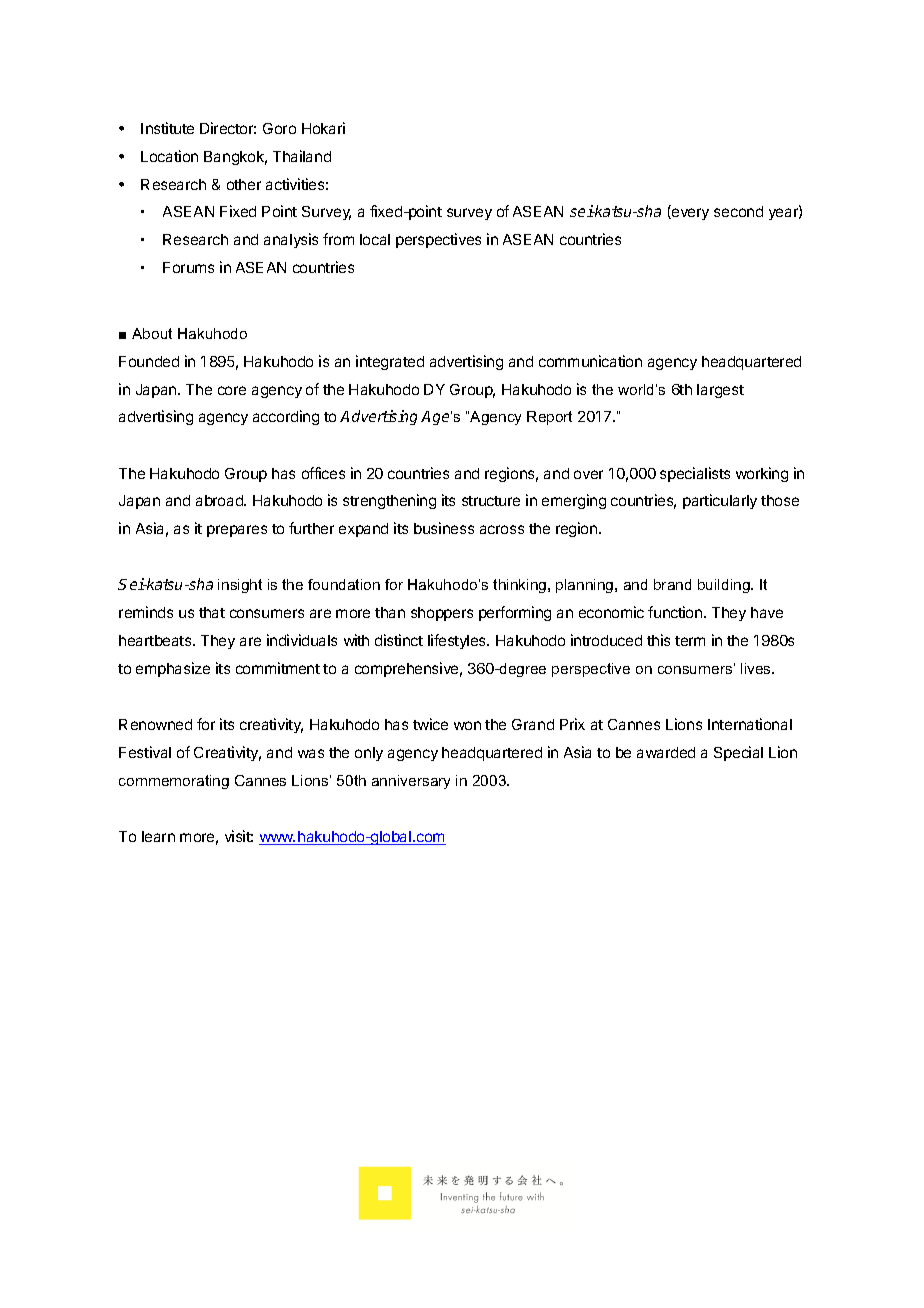 The image size is (924, 1308). I want to click on abroad, so click(220, 500).
